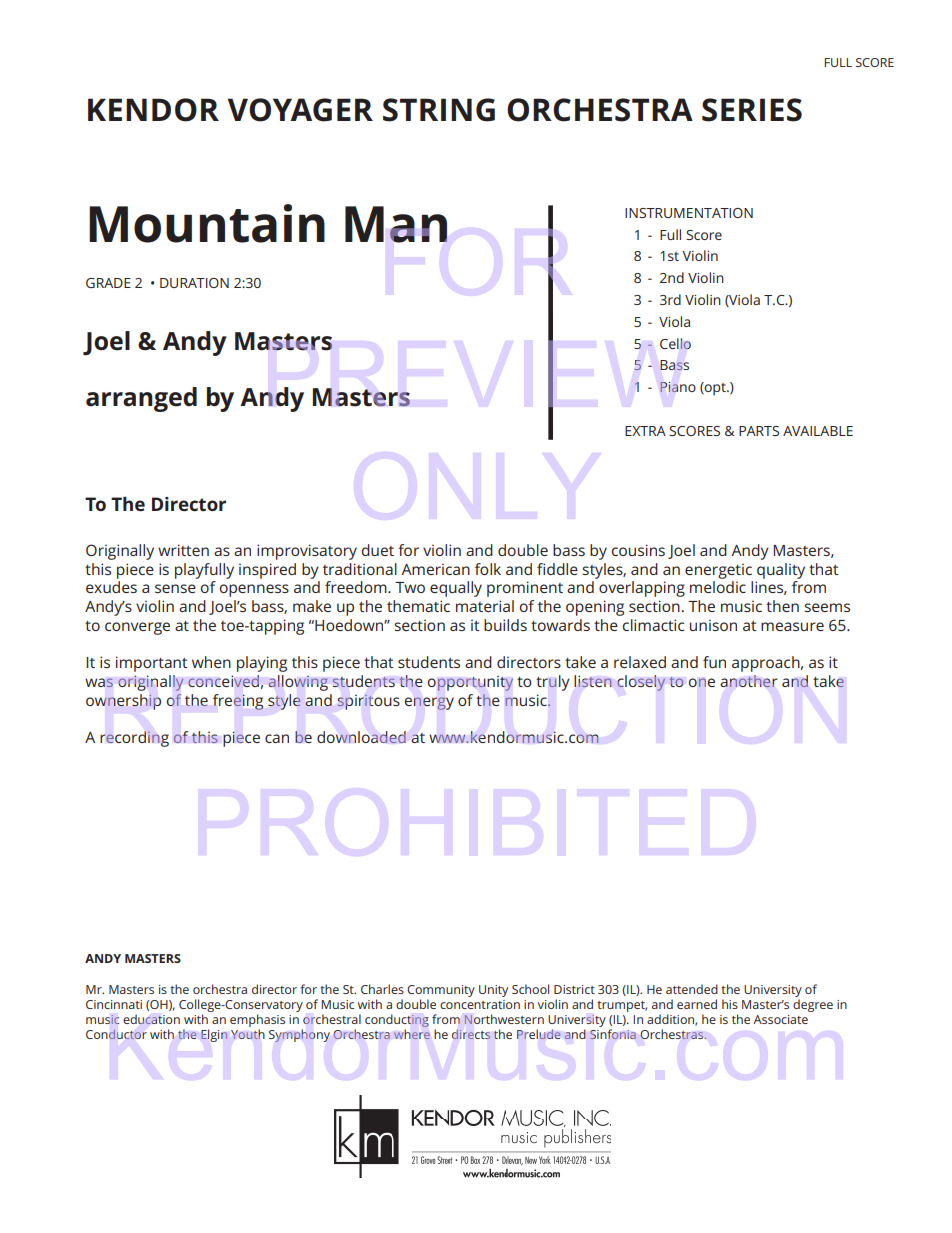 The height and width of the screenshot is (1233, 952). I want to click on SERIES, so click(752, 110).
